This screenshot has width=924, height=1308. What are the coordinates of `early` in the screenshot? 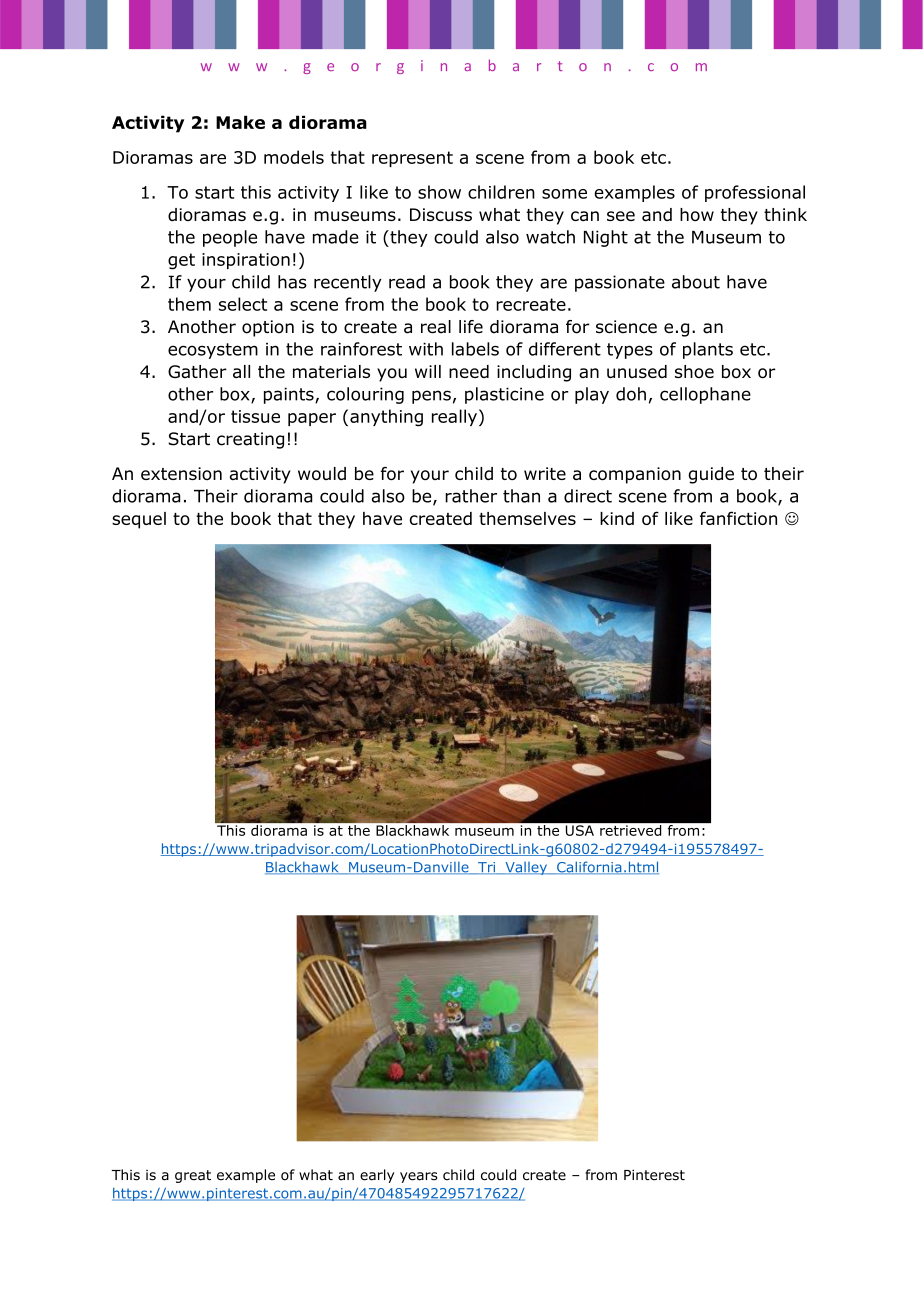 It's located at (377, 1176).
